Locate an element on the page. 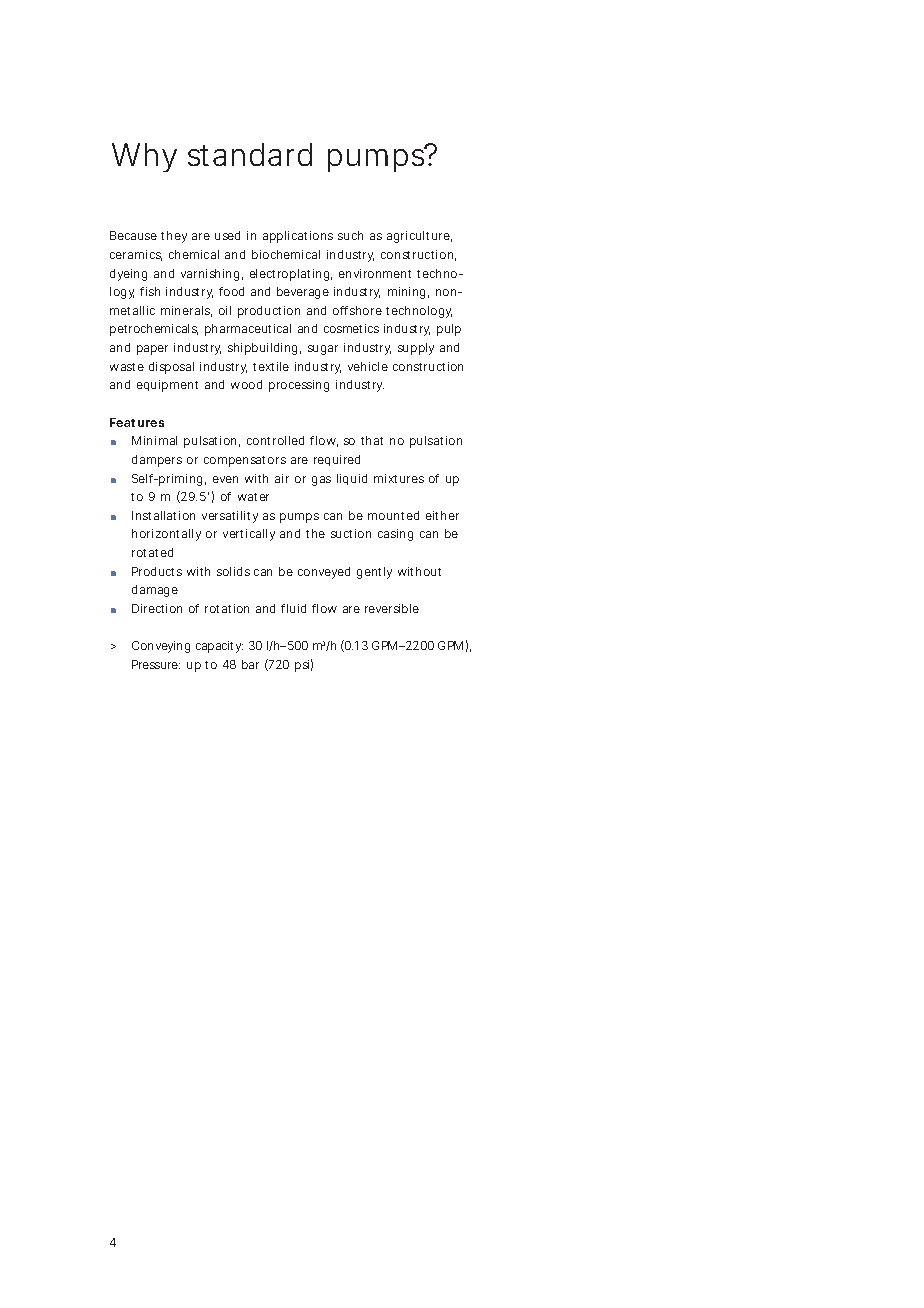  Why is located at coordinates (144, 157).
